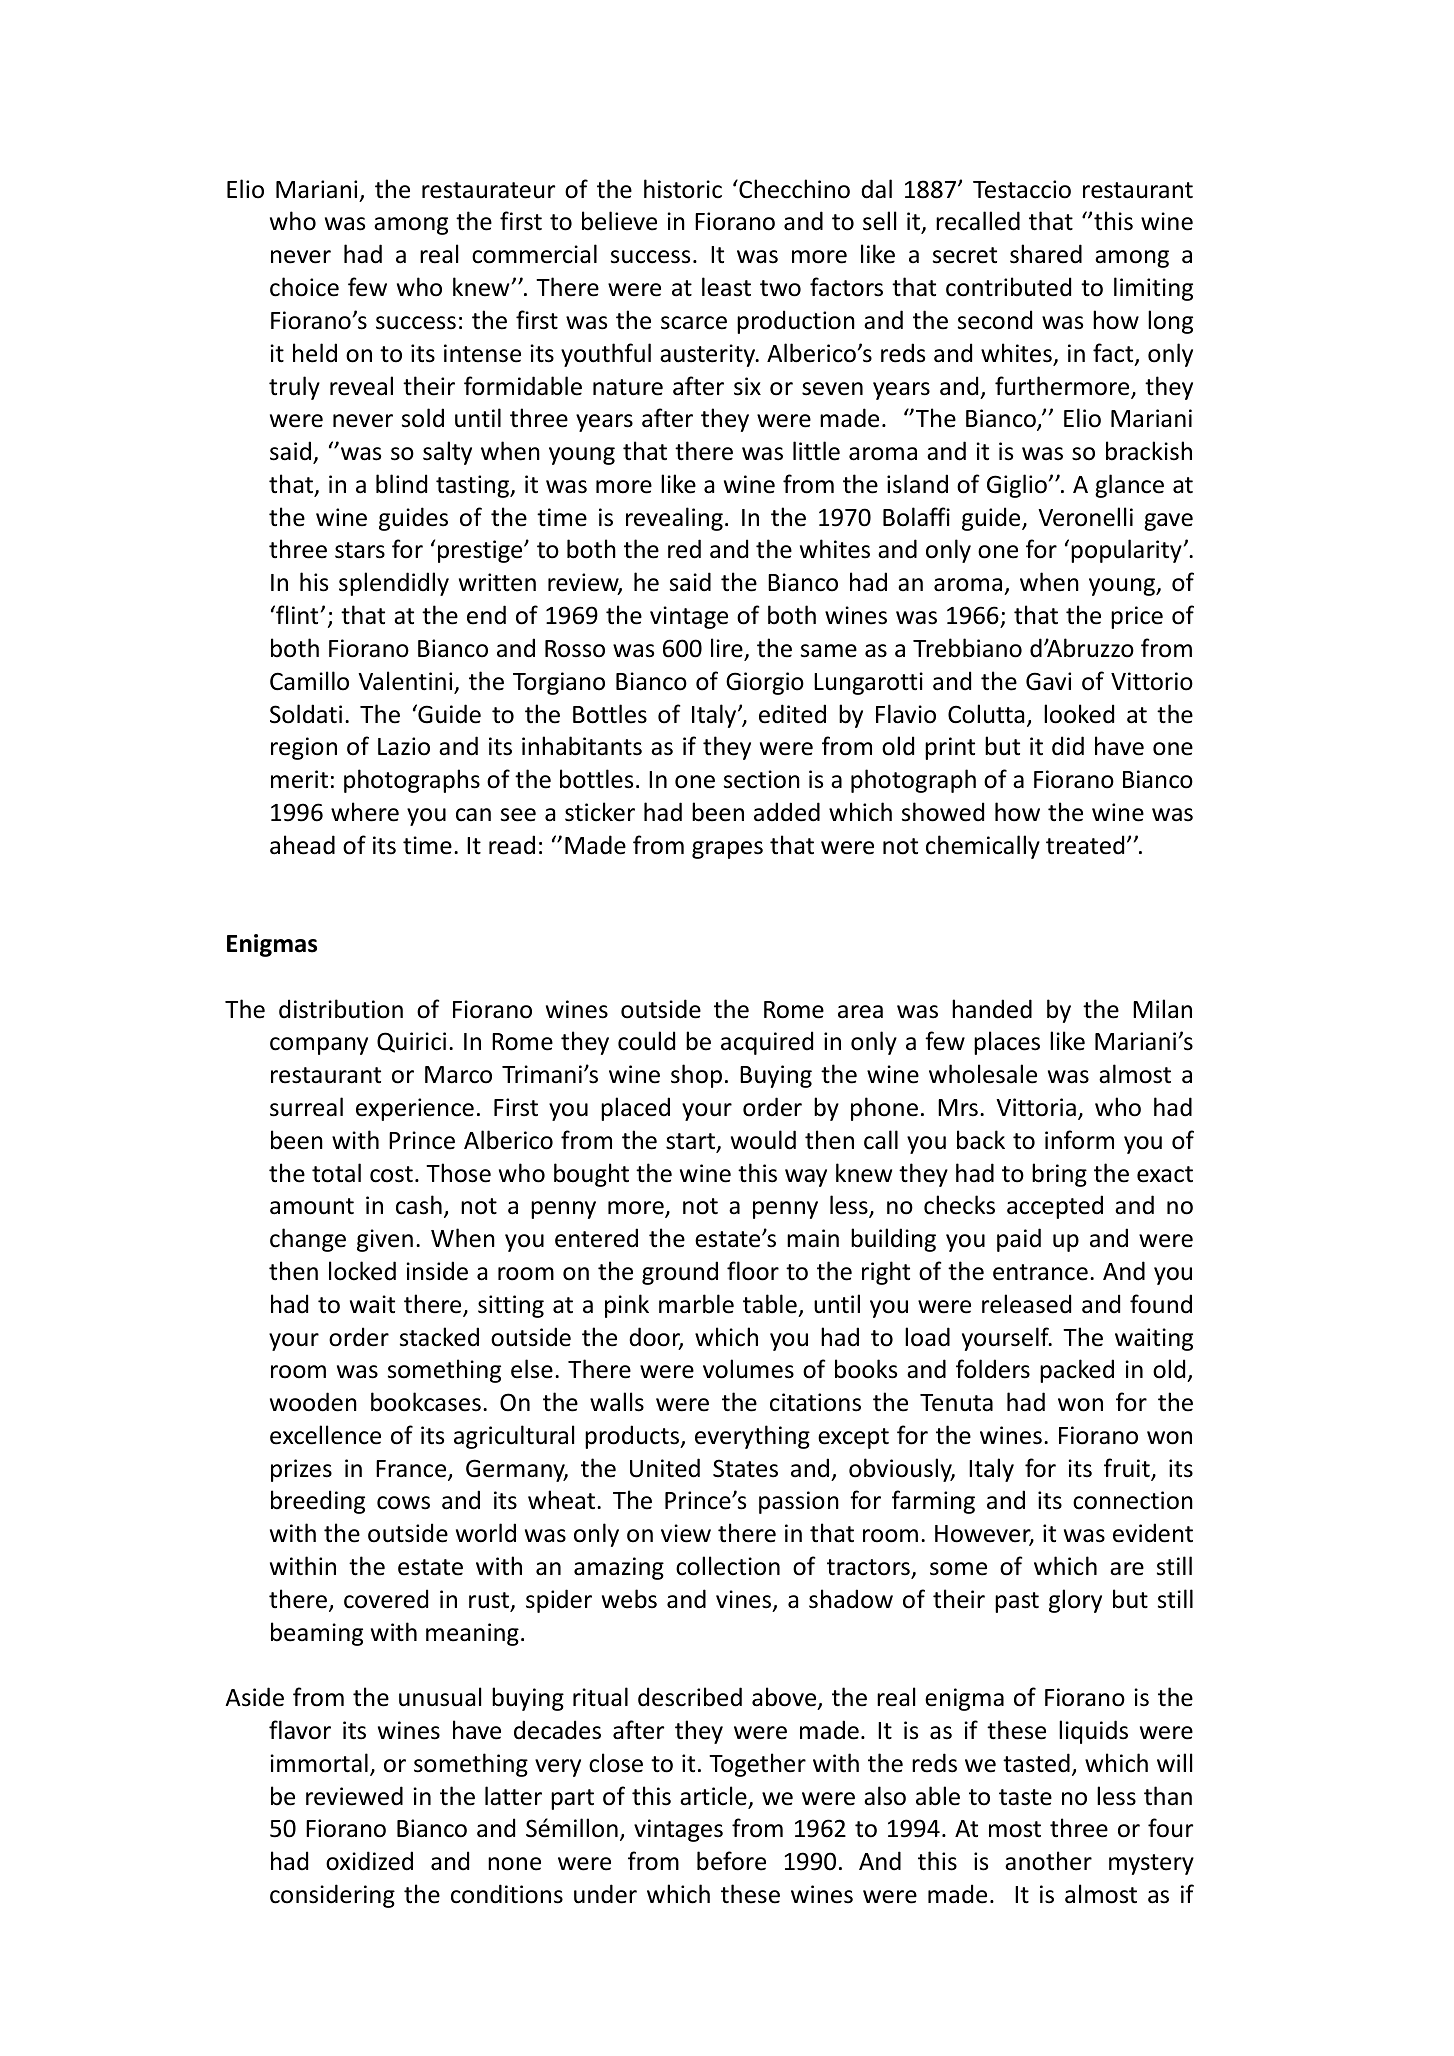  What do you see at coordinates (369, 1861) in the page?
I see `oxidized` at bounding box center [369, 1861].
